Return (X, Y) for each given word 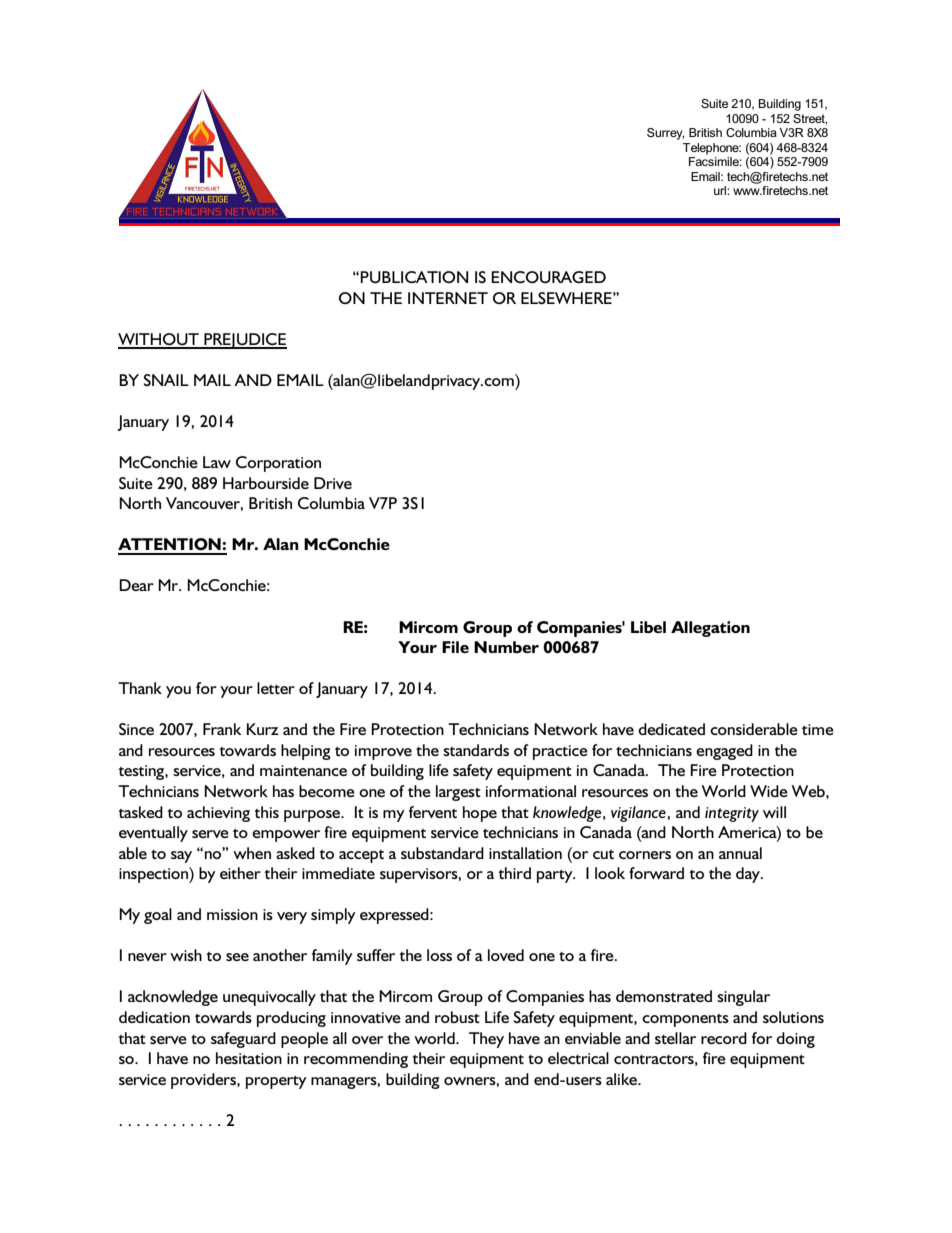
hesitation (249, 1058)
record (724, 1038)
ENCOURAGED (548, 277)
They (486, 1040)
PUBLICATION (414, 277)
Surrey (665, 134)
